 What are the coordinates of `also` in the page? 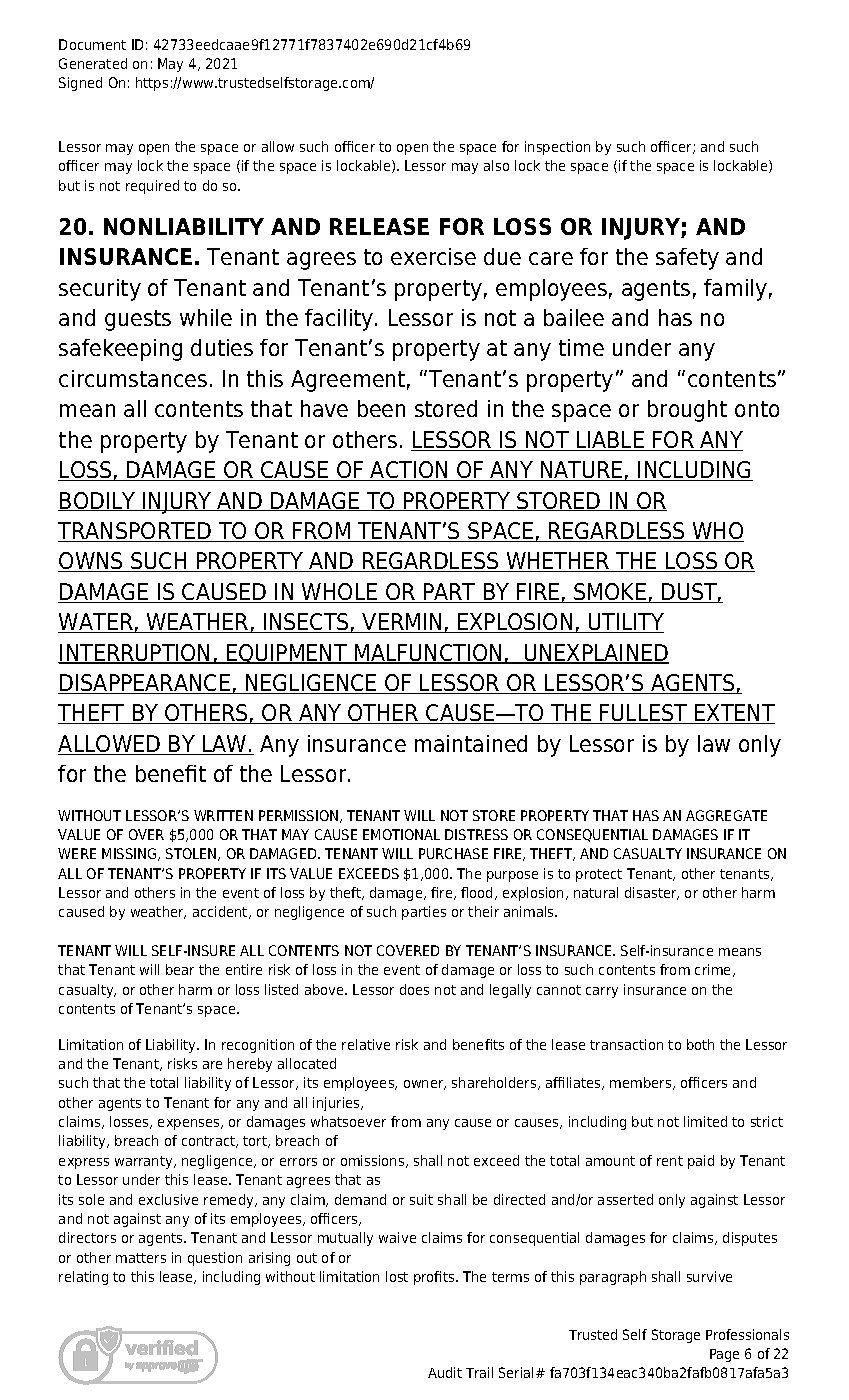 It's located at (496, 165).
